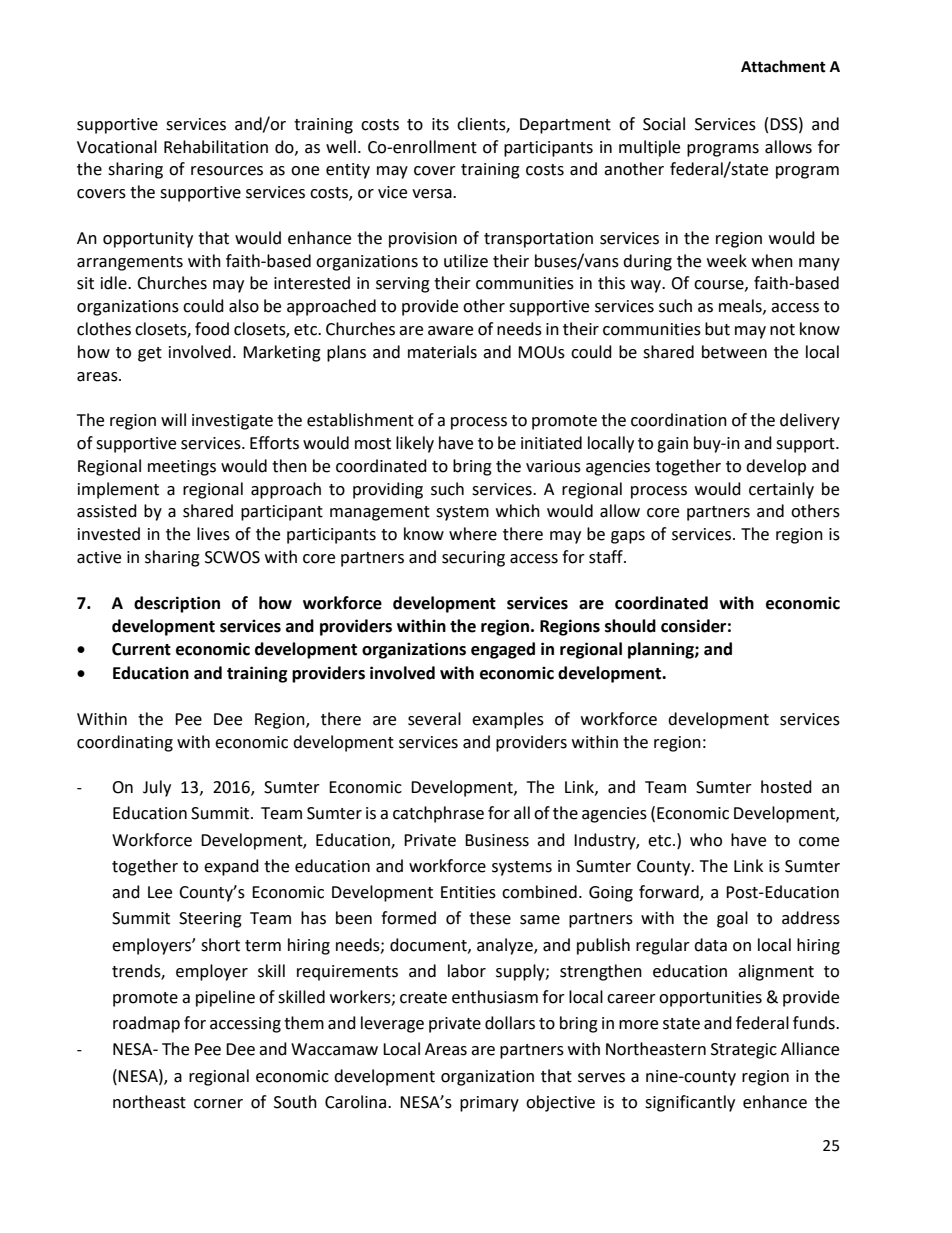  I want to click on Rehabilitation, so click(216, 147).
